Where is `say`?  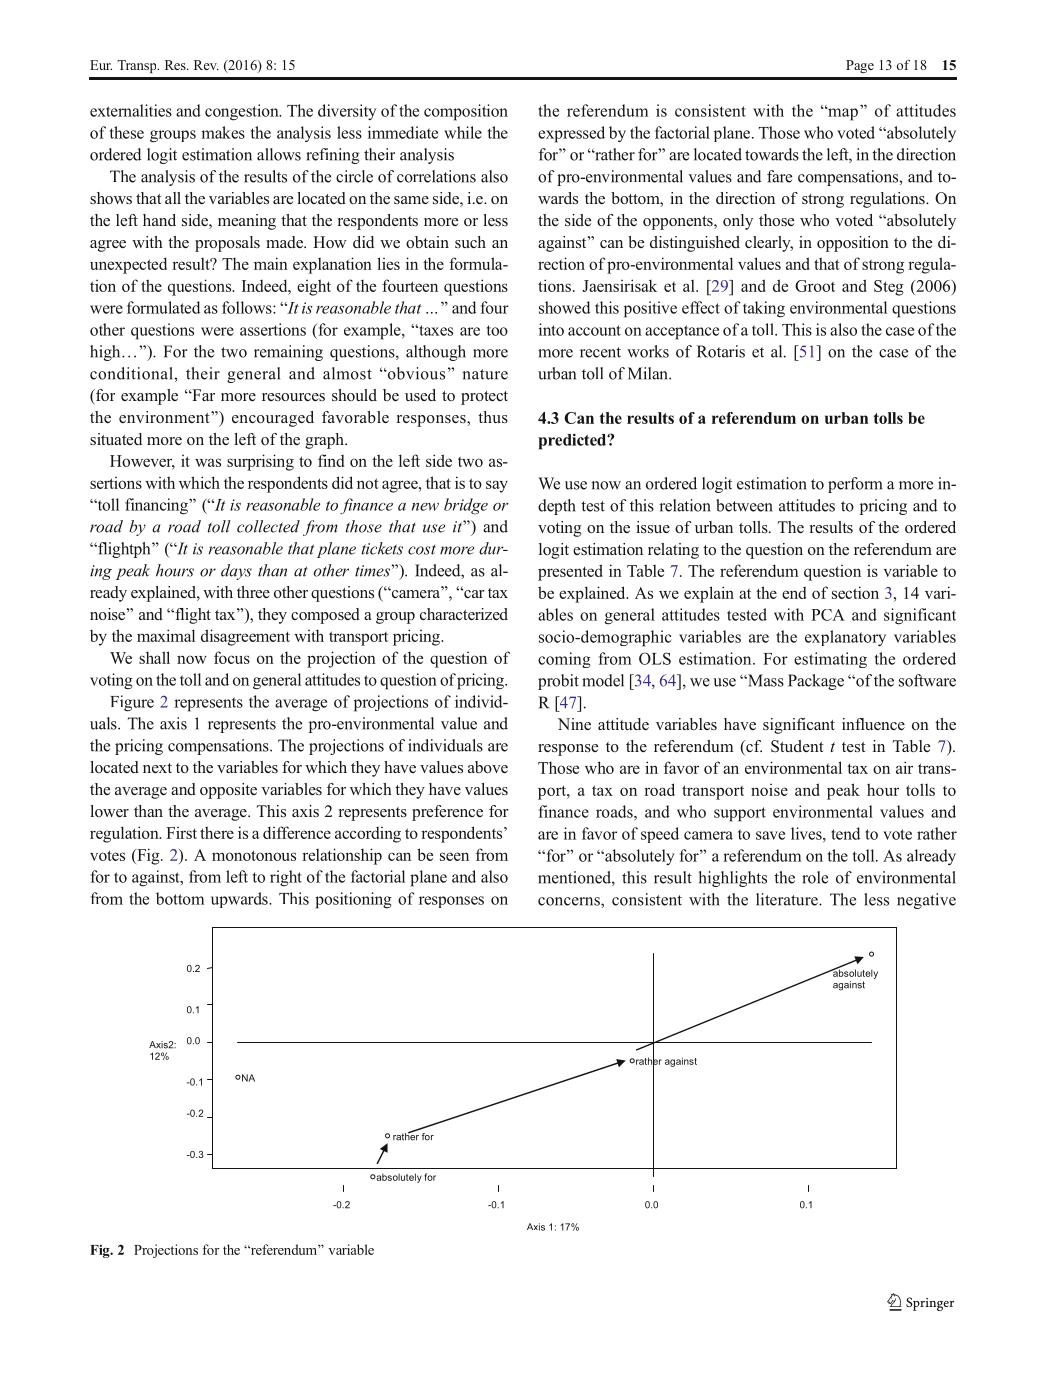
say is located at coordinates (497, 486).
